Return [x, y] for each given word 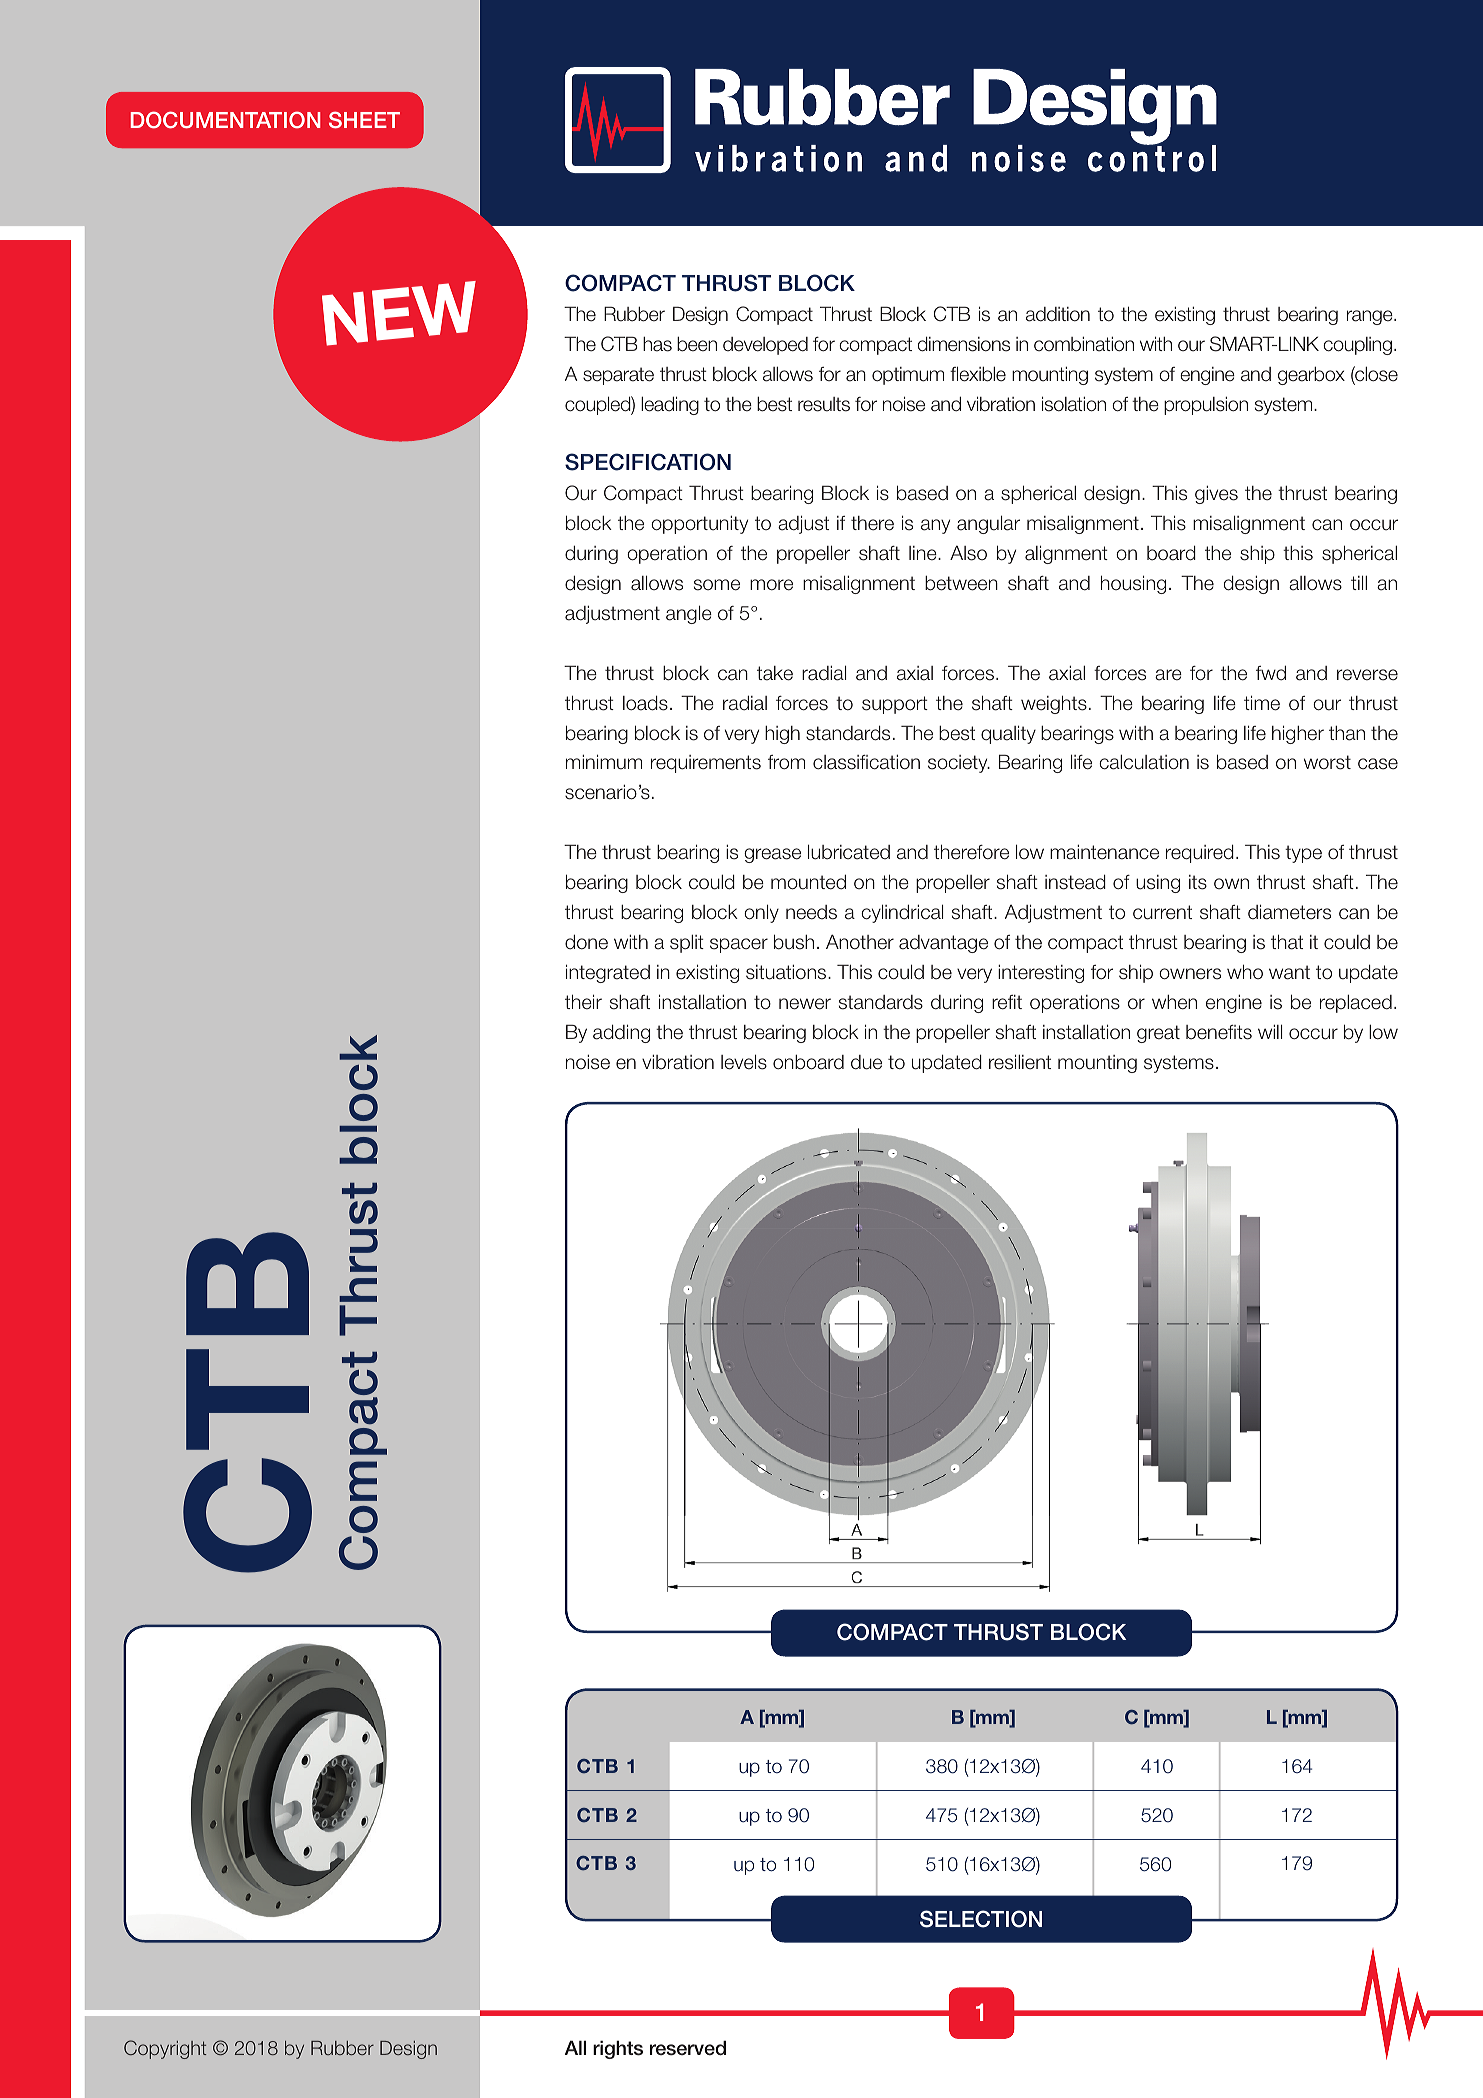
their [583, 1002]
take [775, 673]
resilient [1020, 1062]
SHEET [364, 120]
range [1371, 317]
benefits [1219, 1032]
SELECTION [981, 1919]
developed [765, 346]
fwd [1271, 673]
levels [744, 1062]
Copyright [165, 2049]
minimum [604, 762]
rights [618, 2049]
